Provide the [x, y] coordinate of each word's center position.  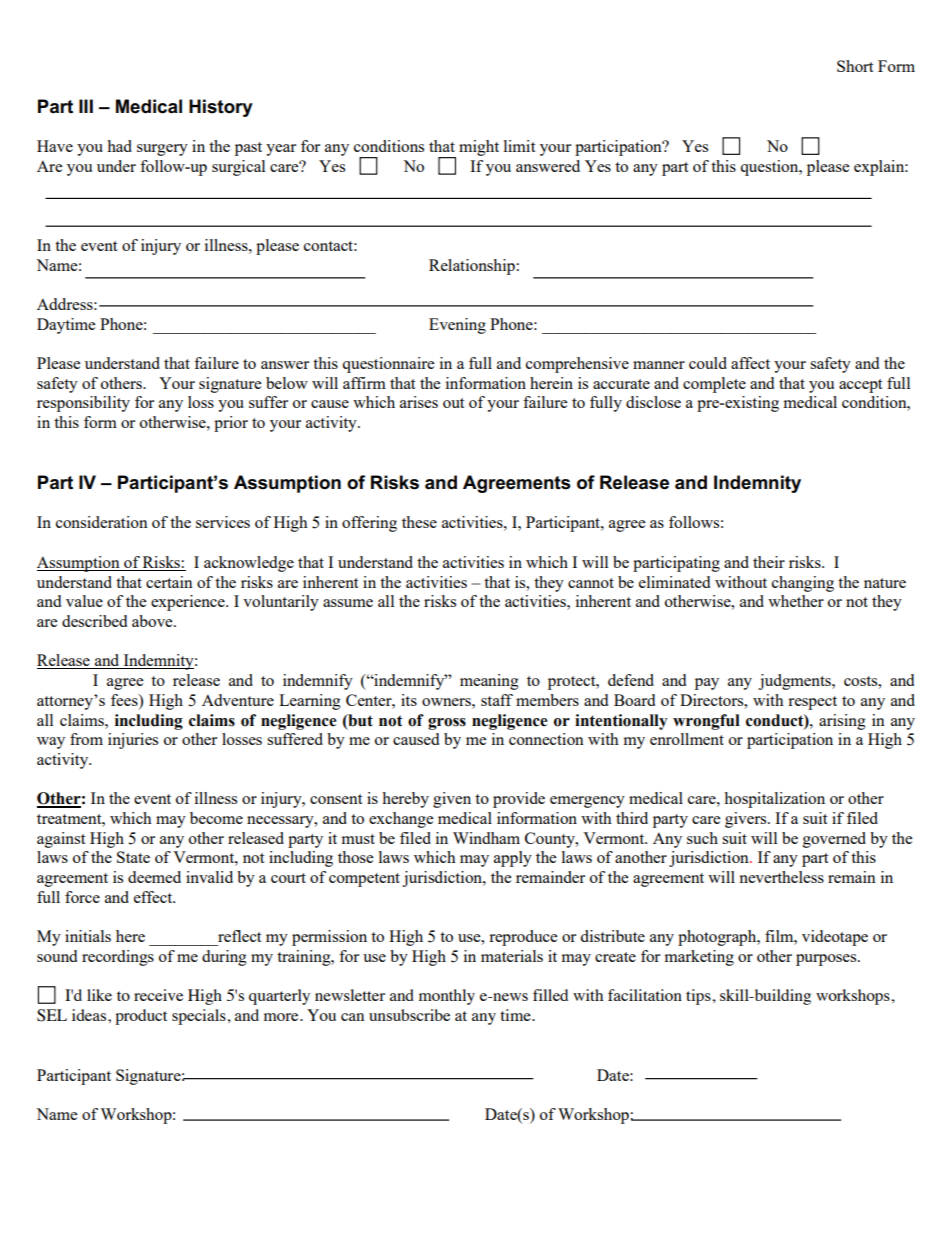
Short [855, 66]
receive [158, 995]
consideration [102, 522]
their [769, 562]
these [419, 522]
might [479, 148]
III [86, 106]
